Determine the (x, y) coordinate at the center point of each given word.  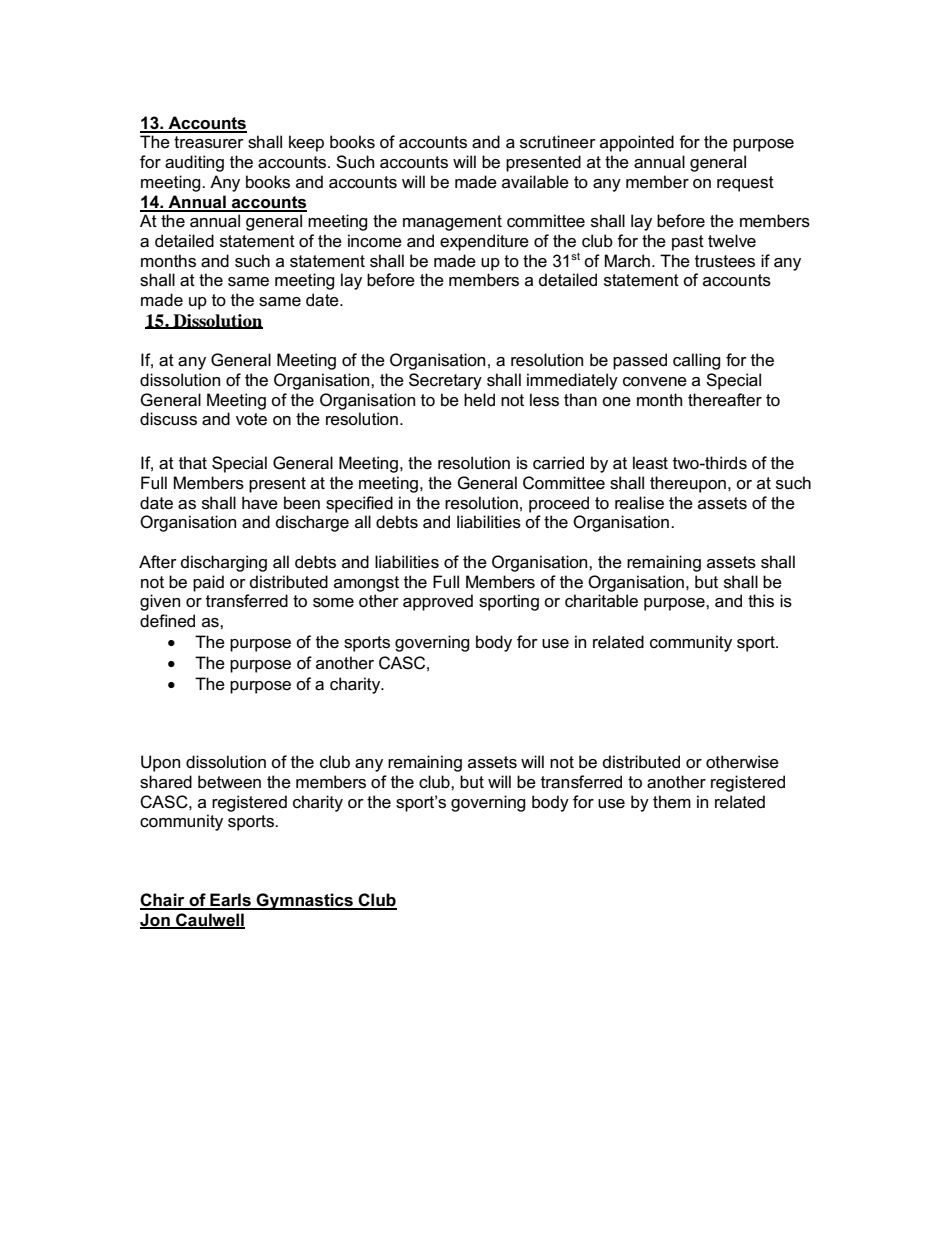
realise (639, 503)
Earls (230, 901)
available (535, 182)
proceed (559, 504)
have (260, 503)
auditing (194, 163)
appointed (637, 143)
